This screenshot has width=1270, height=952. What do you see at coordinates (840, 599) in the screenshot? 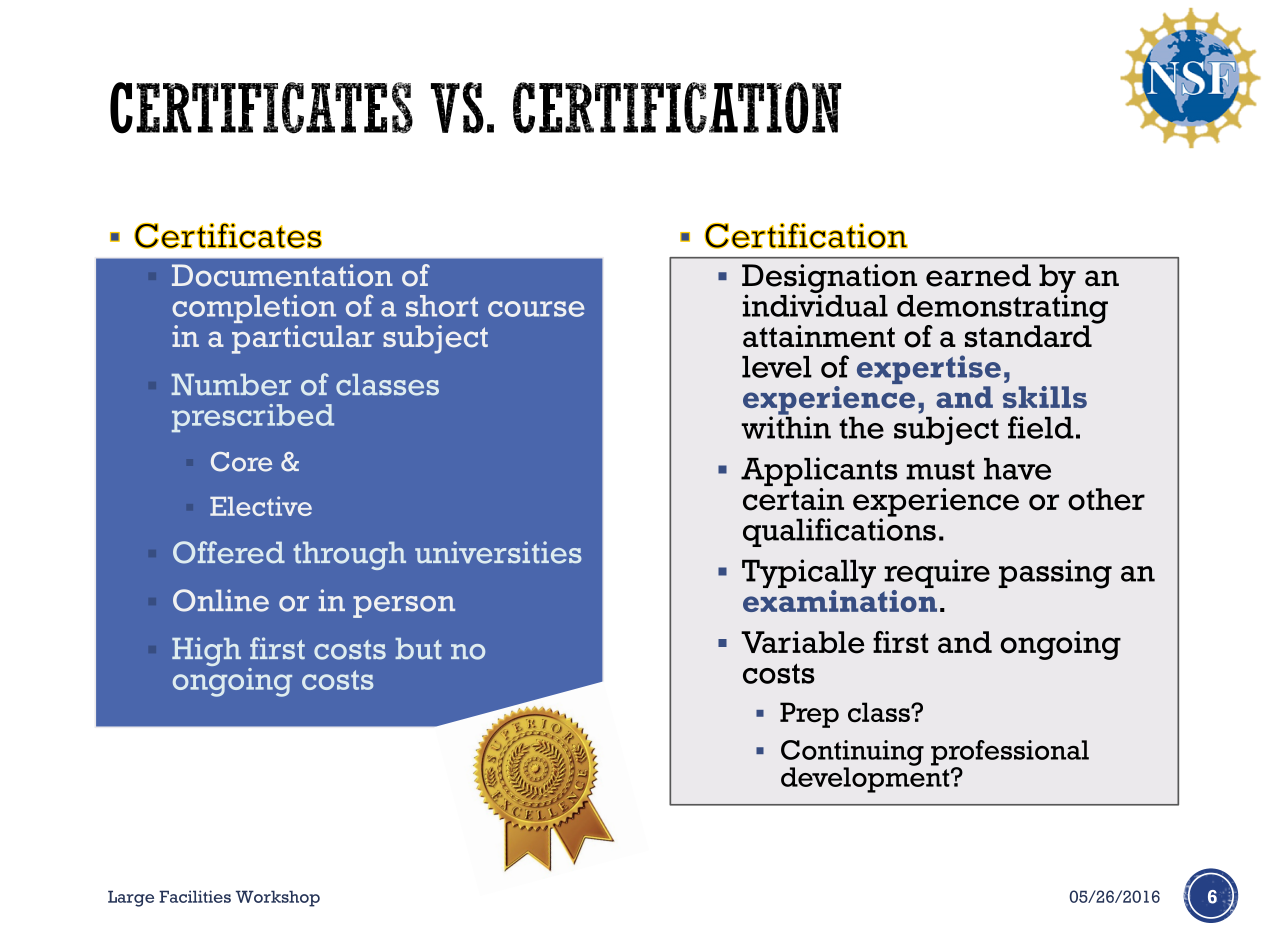
I see `examination` at bounding box center [840, 599].
